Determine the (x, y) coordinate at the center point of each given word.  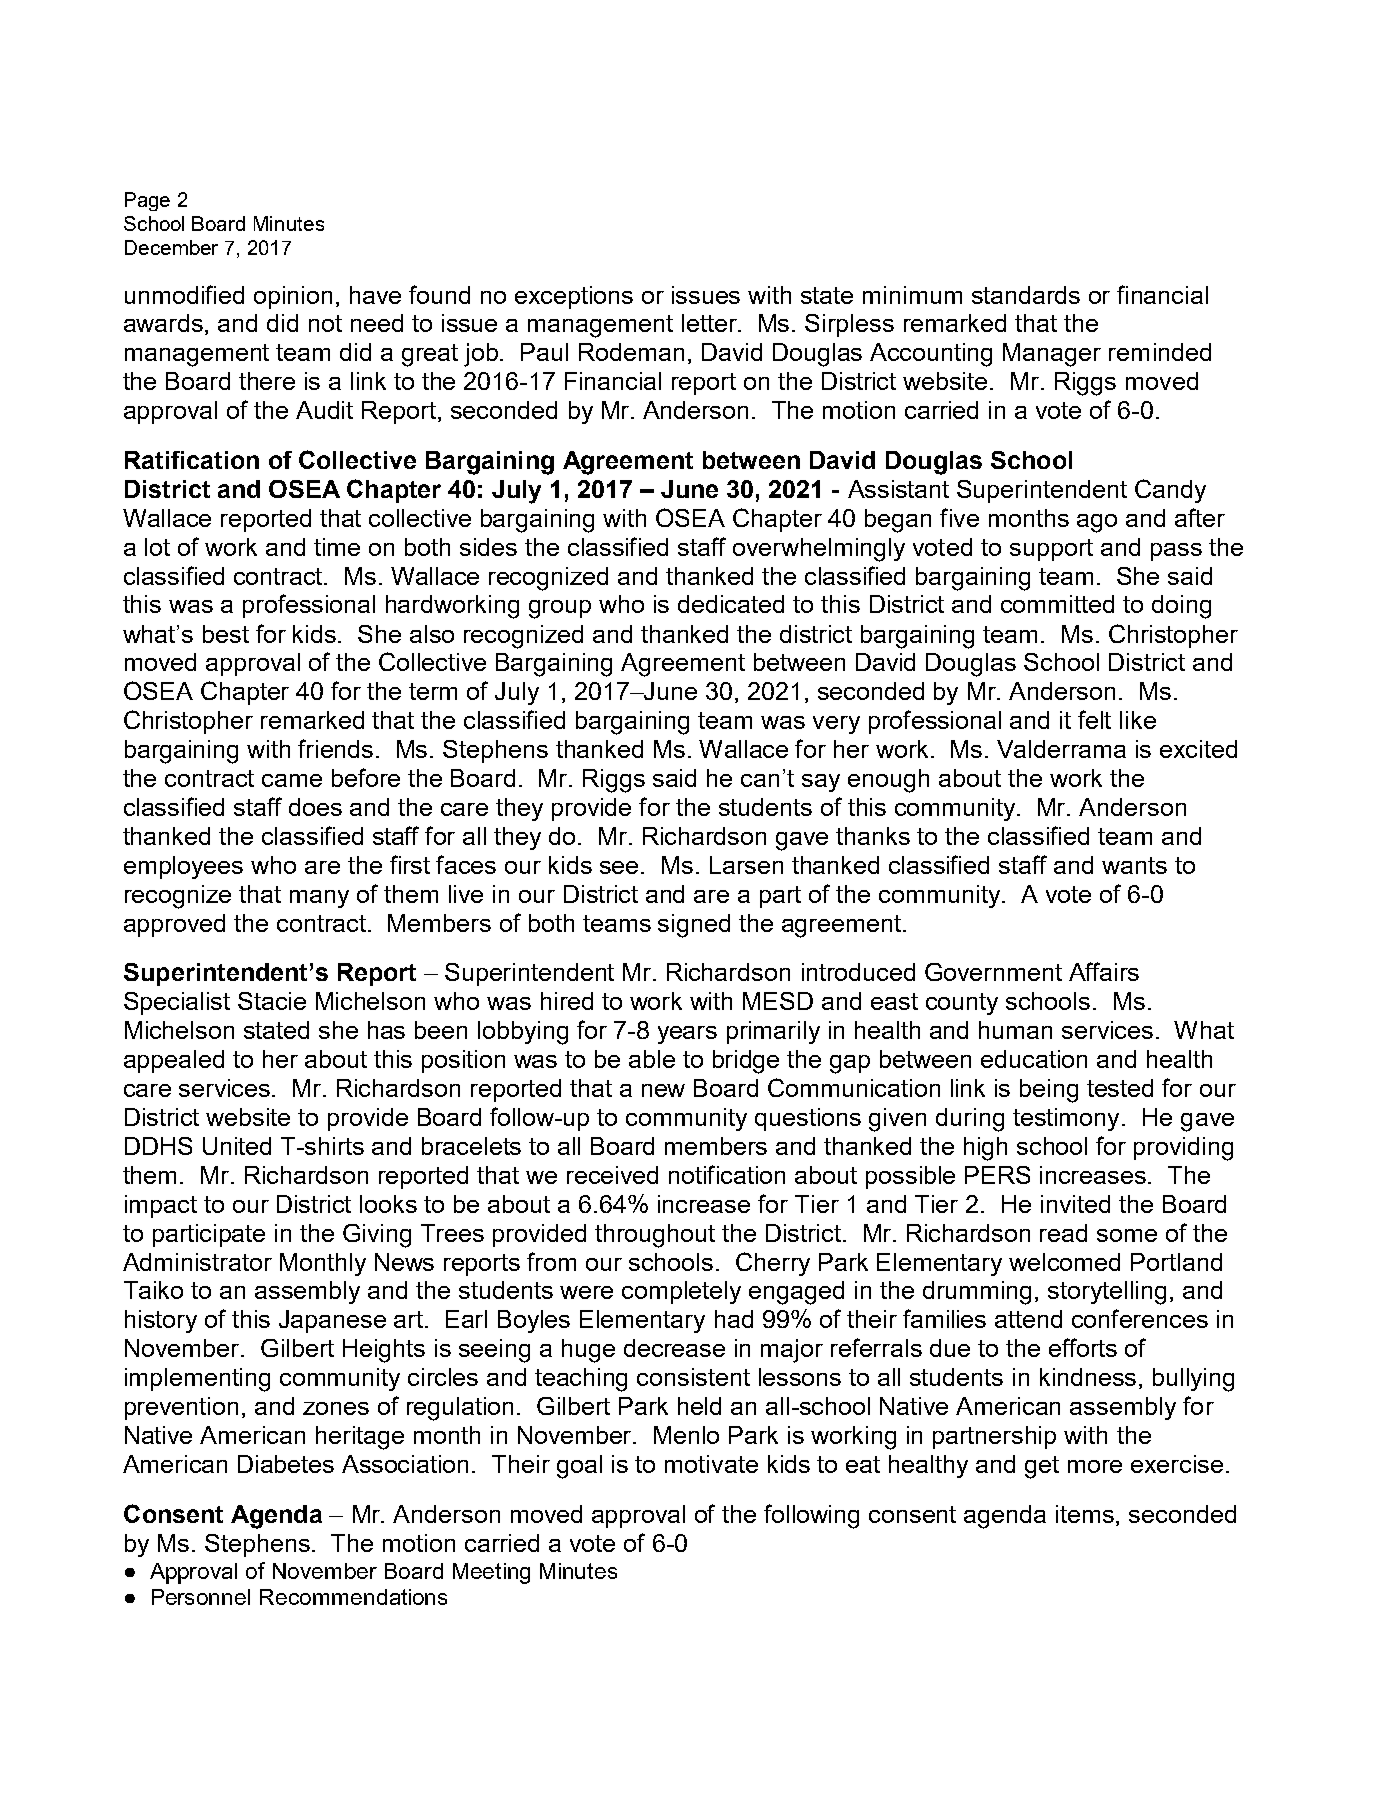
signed (694, 926)
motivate (711, 1464)
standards (1026, 295)
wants (1134, 865)
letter (711, 323)
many (319, 899)
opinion (293, 297)
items (1086, 1514)
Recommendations (353, 1597)
